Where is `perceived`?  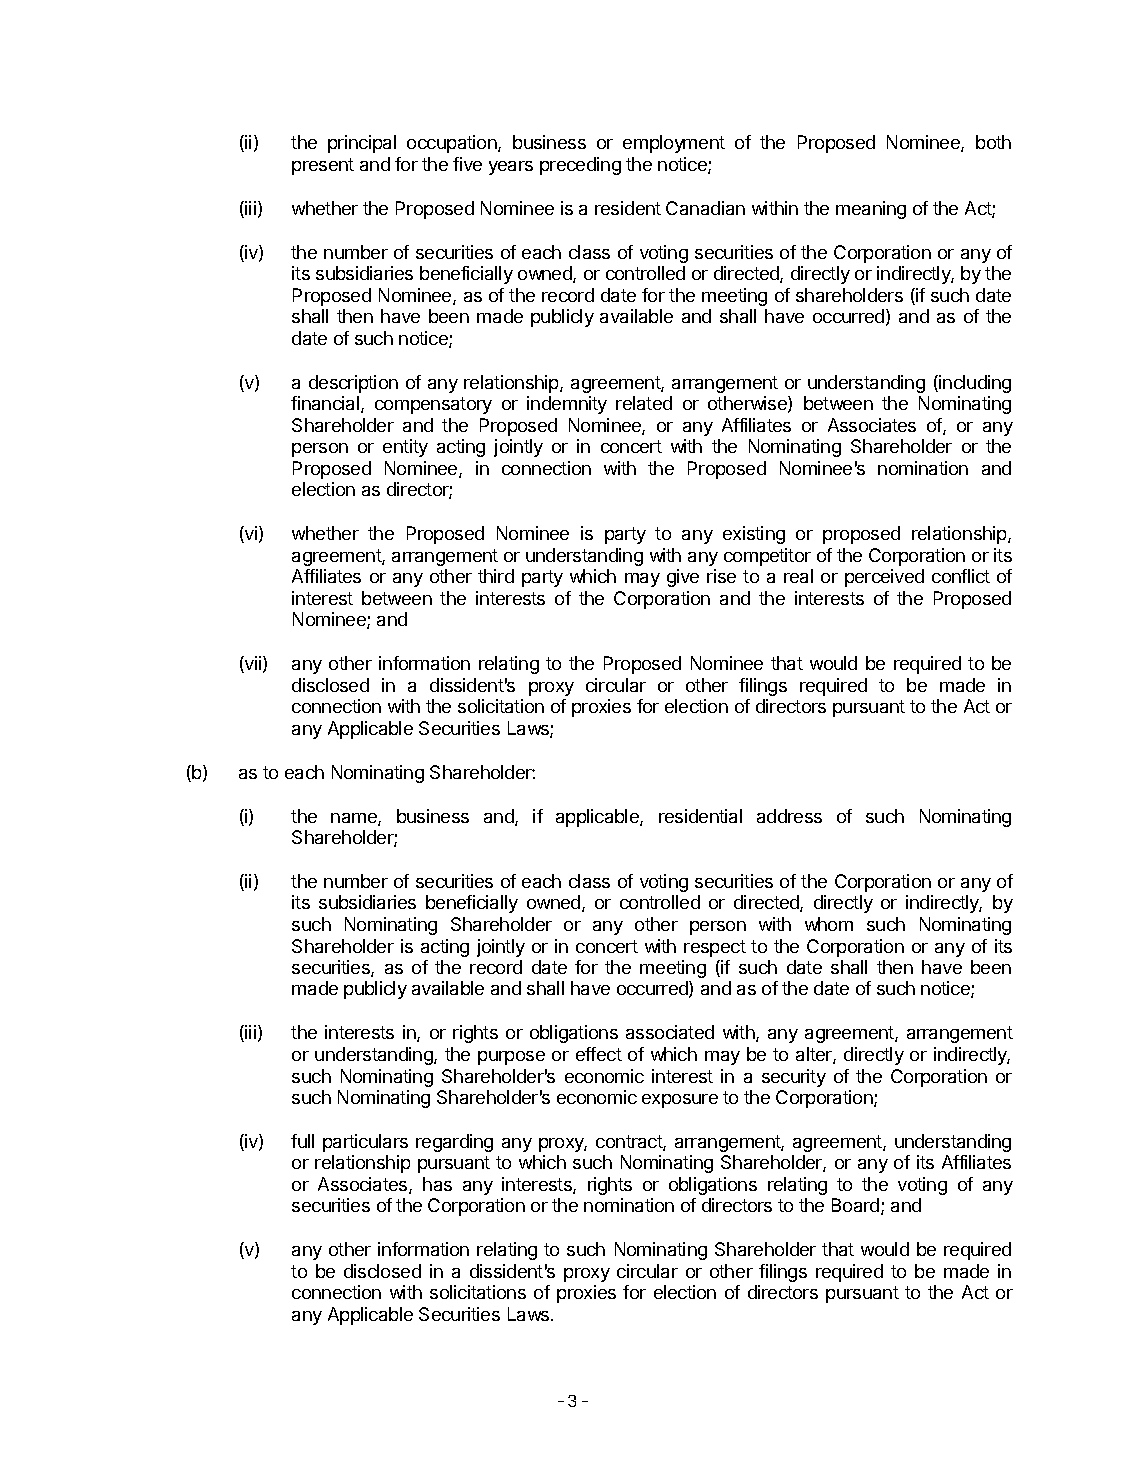 perceived is located at coordinates (884, 578).
